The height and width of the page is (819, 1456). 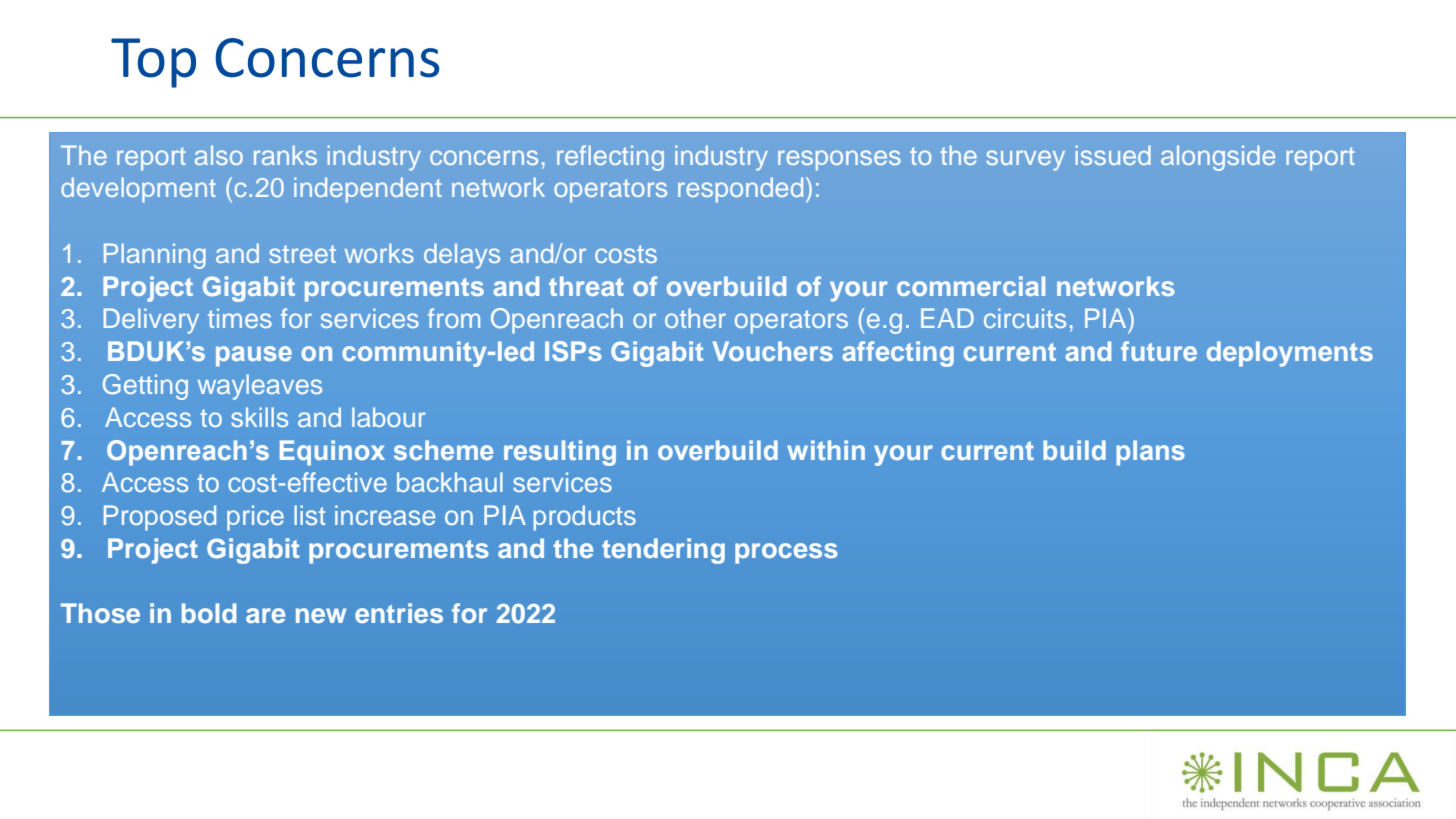 I want to click on bold, so click(x=209, y=613).
